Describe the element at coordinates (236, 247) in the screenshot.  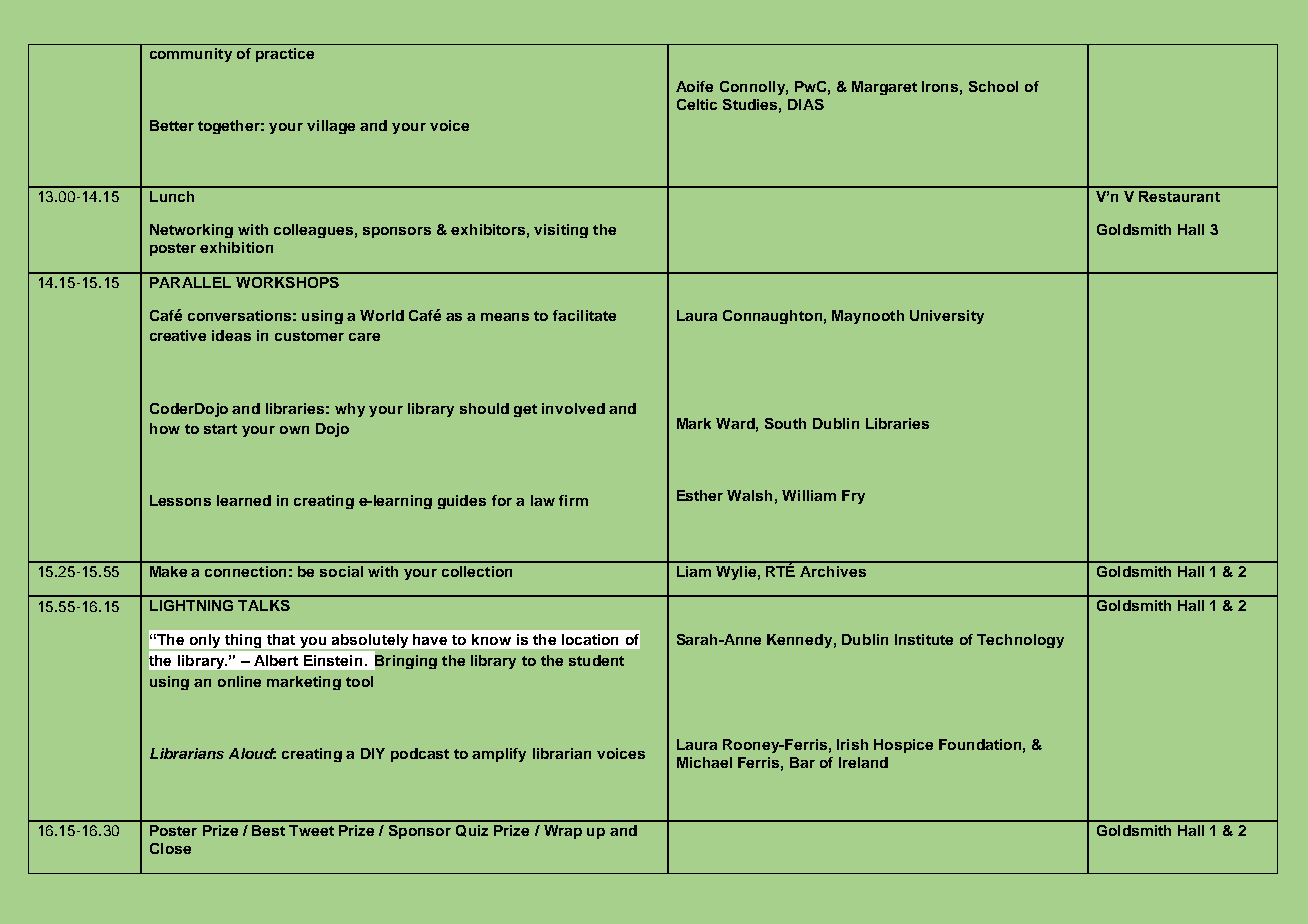
I see `exhibition` at that location.
